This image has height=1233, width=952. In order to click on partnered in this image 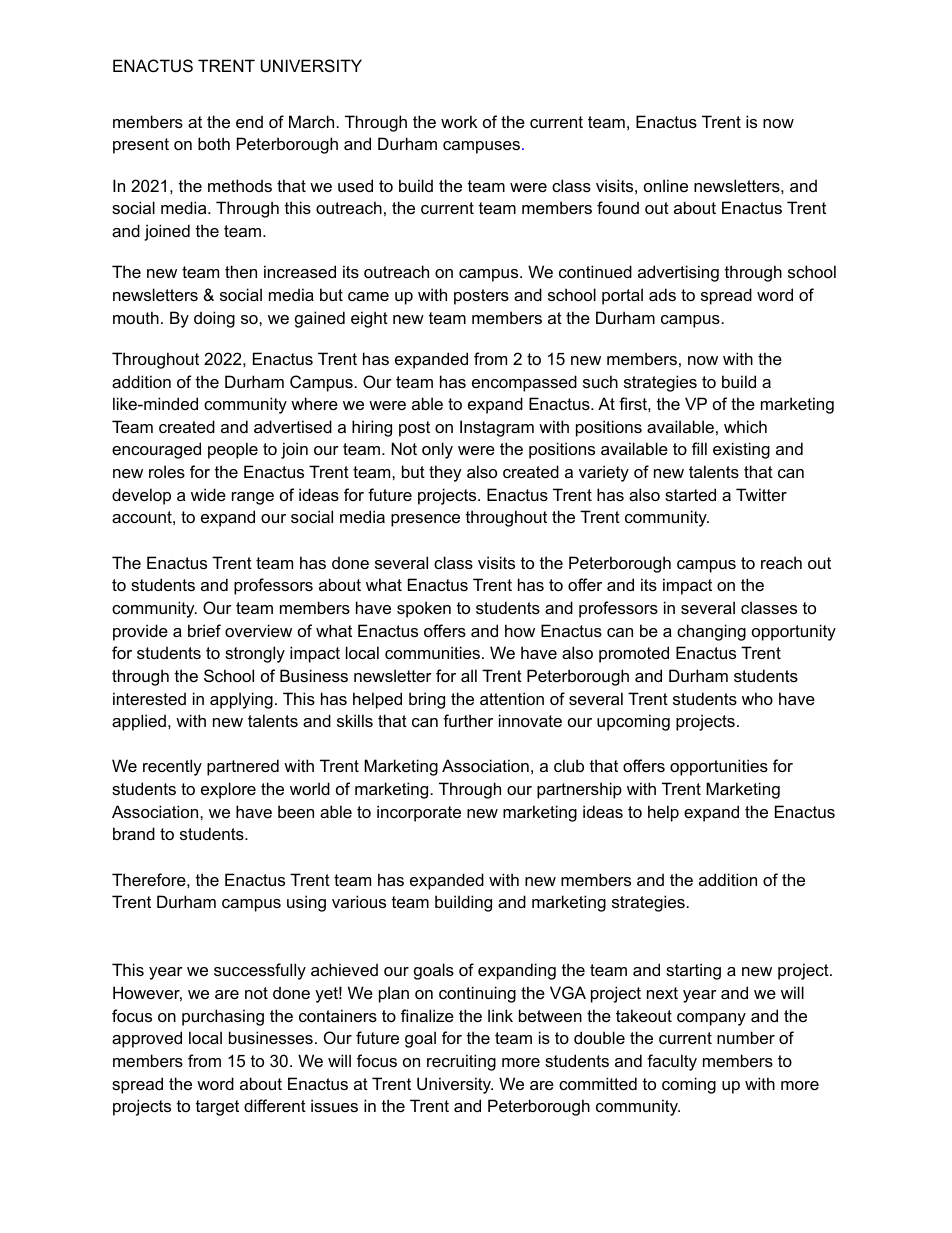, I will do `click(243, 767)`.
